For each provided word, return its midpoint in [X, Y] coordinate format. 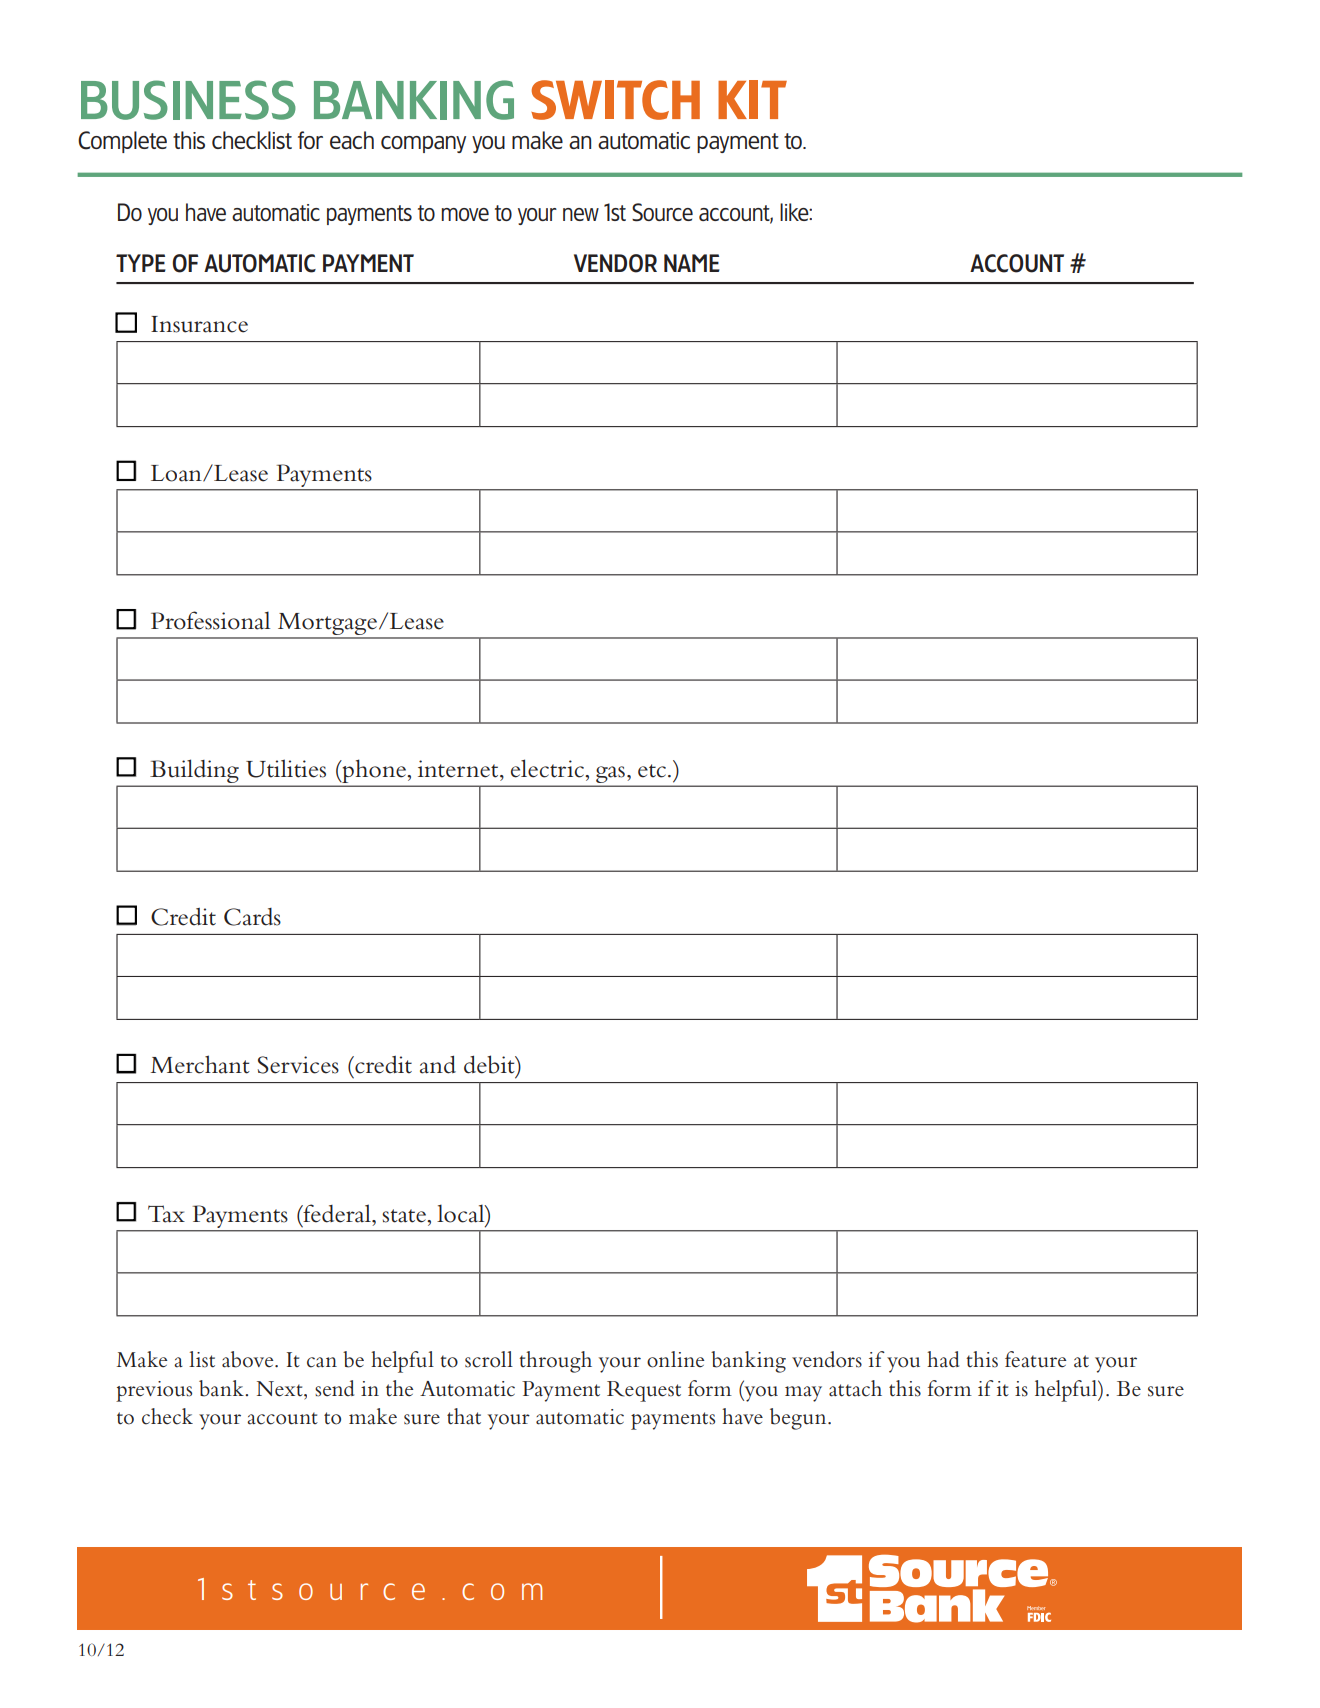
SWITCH [615, 100]
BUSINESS [188, 100]
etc [653, 771]
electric [548, 768]
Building [194, 772]
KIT [752, 99]
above [249, 1359]
